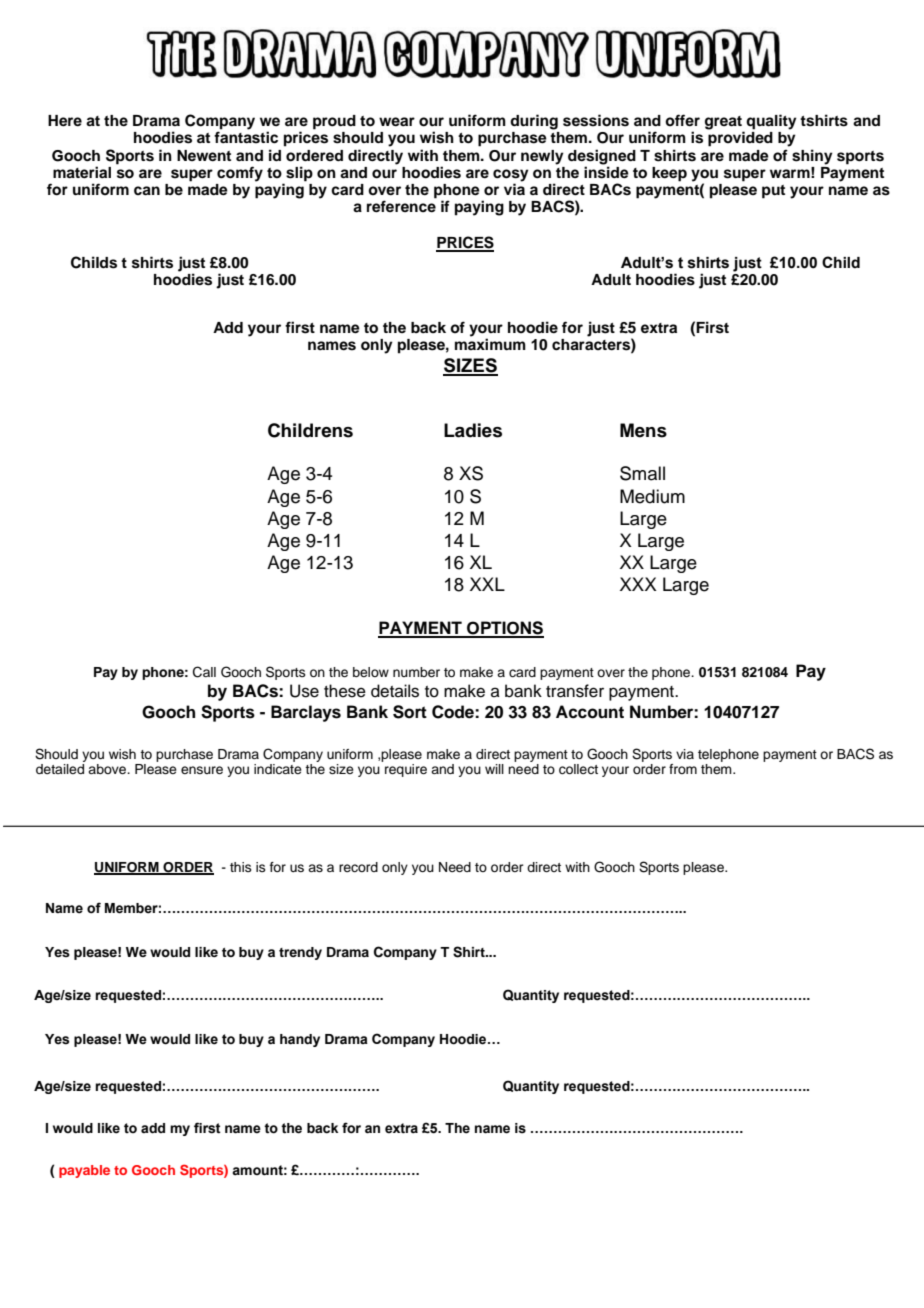  What do you see at coordinates (406, 770) in the screenshot?
I see `require` at bounding box center [406, 770].
